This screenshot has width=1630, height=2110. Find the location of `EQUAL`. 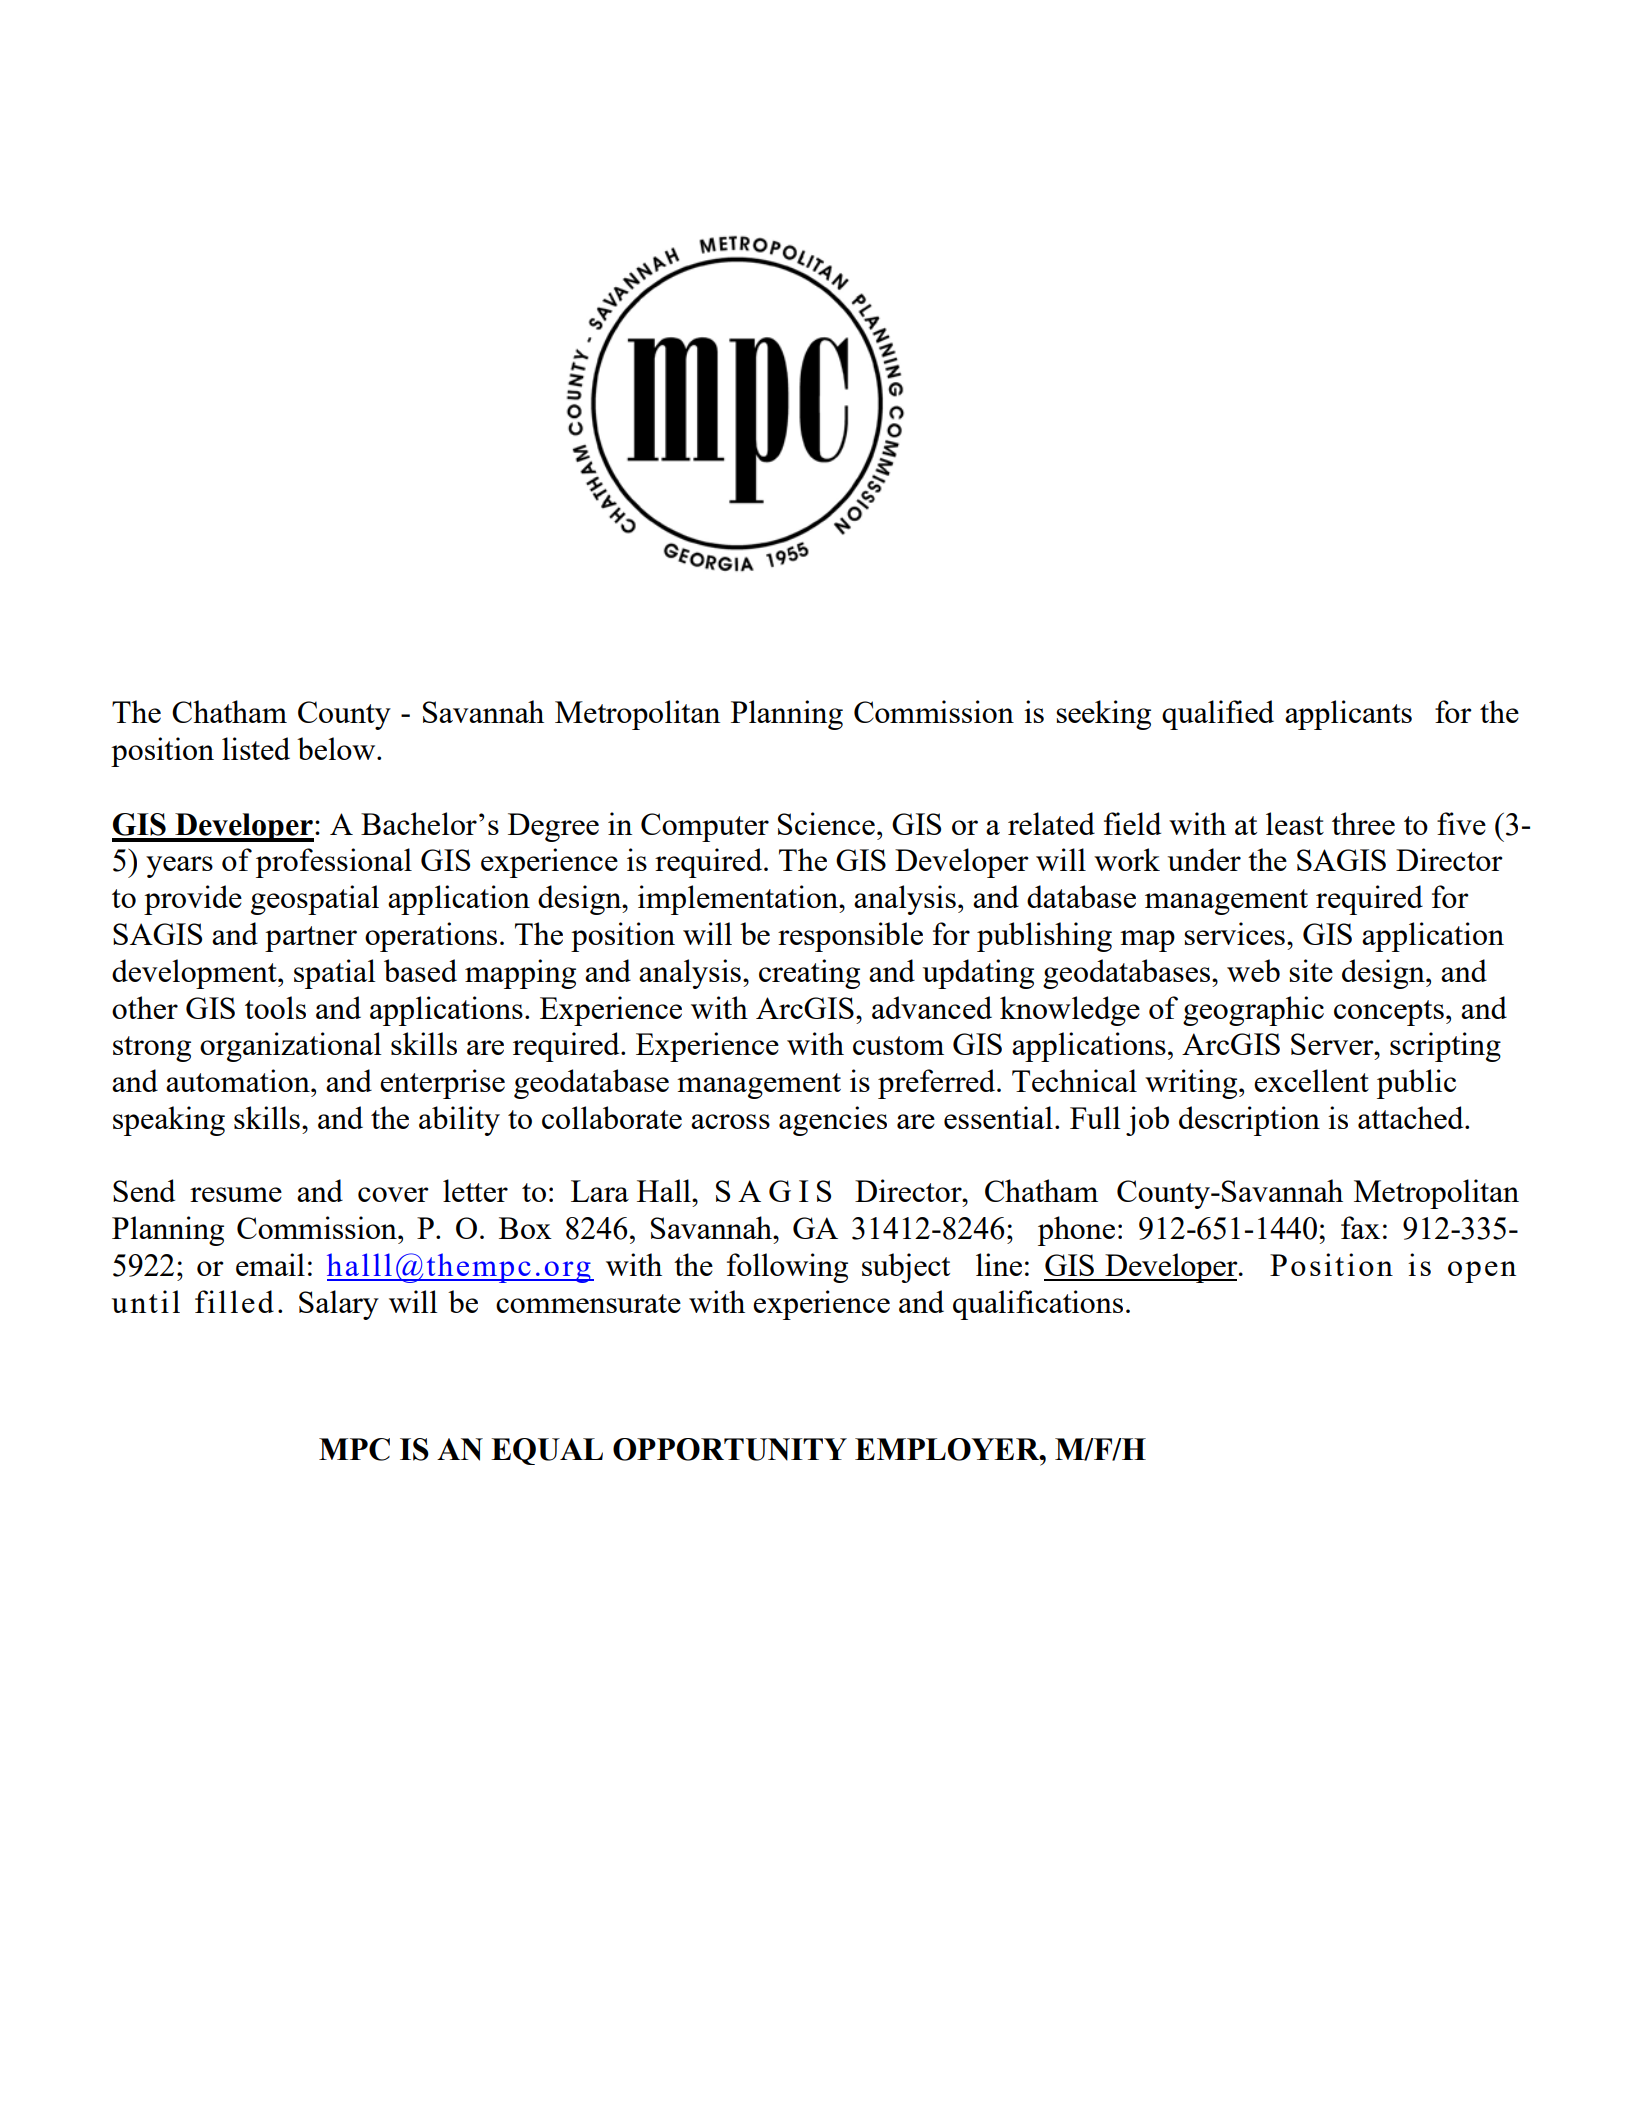

EQUAL is located at coordinates (547, 1451).
